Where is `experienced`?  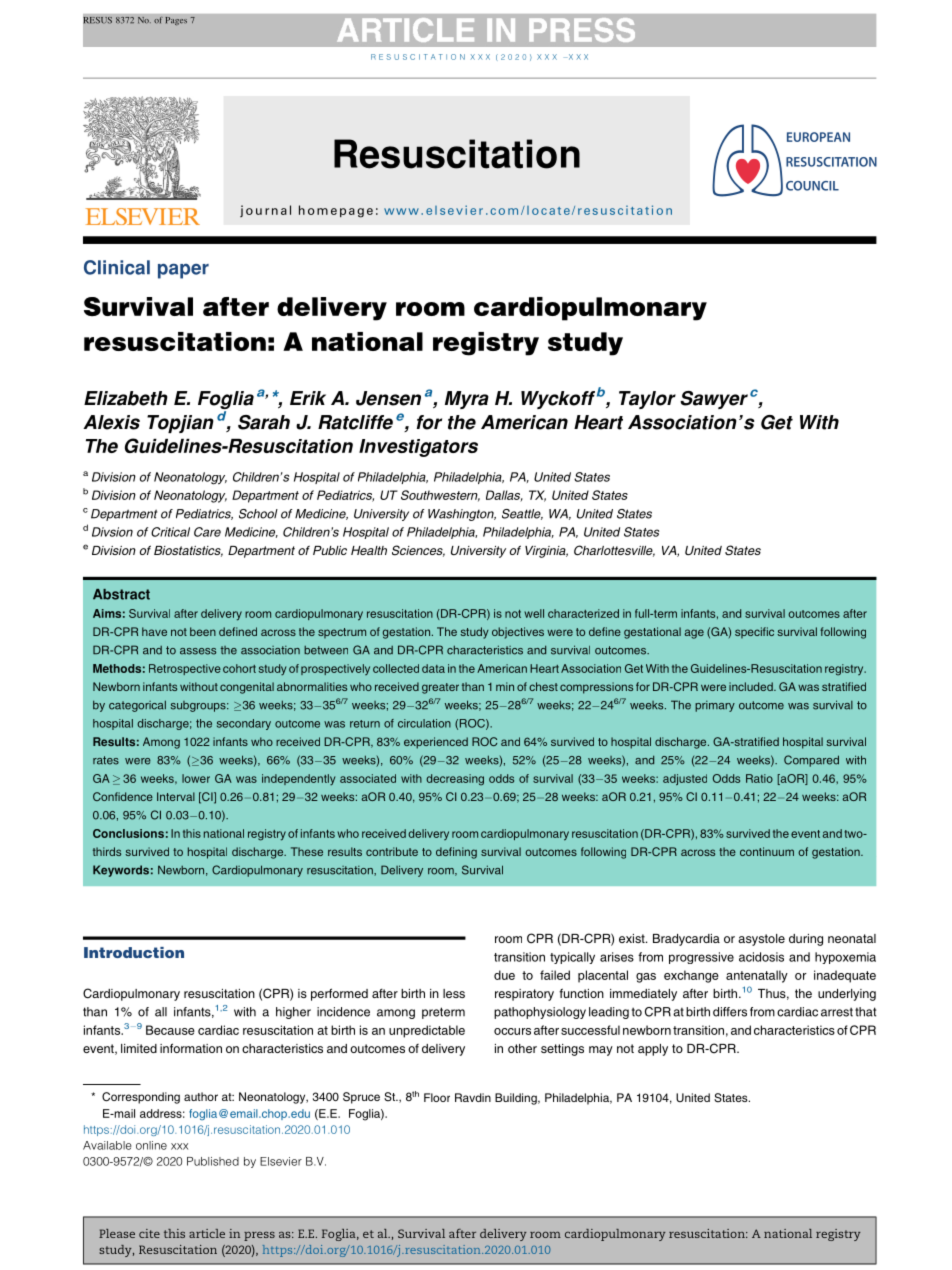
experienced is located at coordinates (436, 743).
